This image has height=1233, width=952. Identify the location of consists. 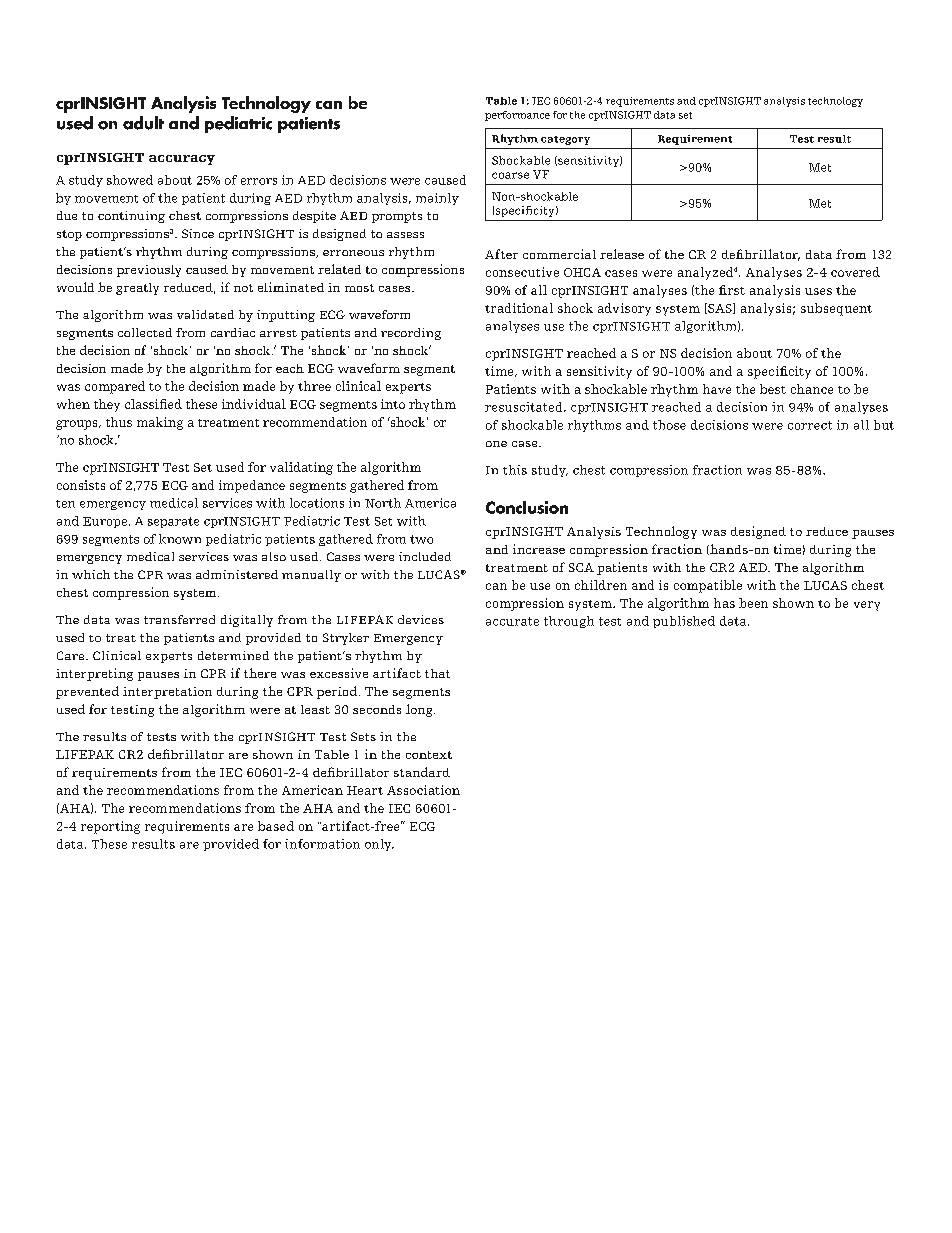
(81, 485).
